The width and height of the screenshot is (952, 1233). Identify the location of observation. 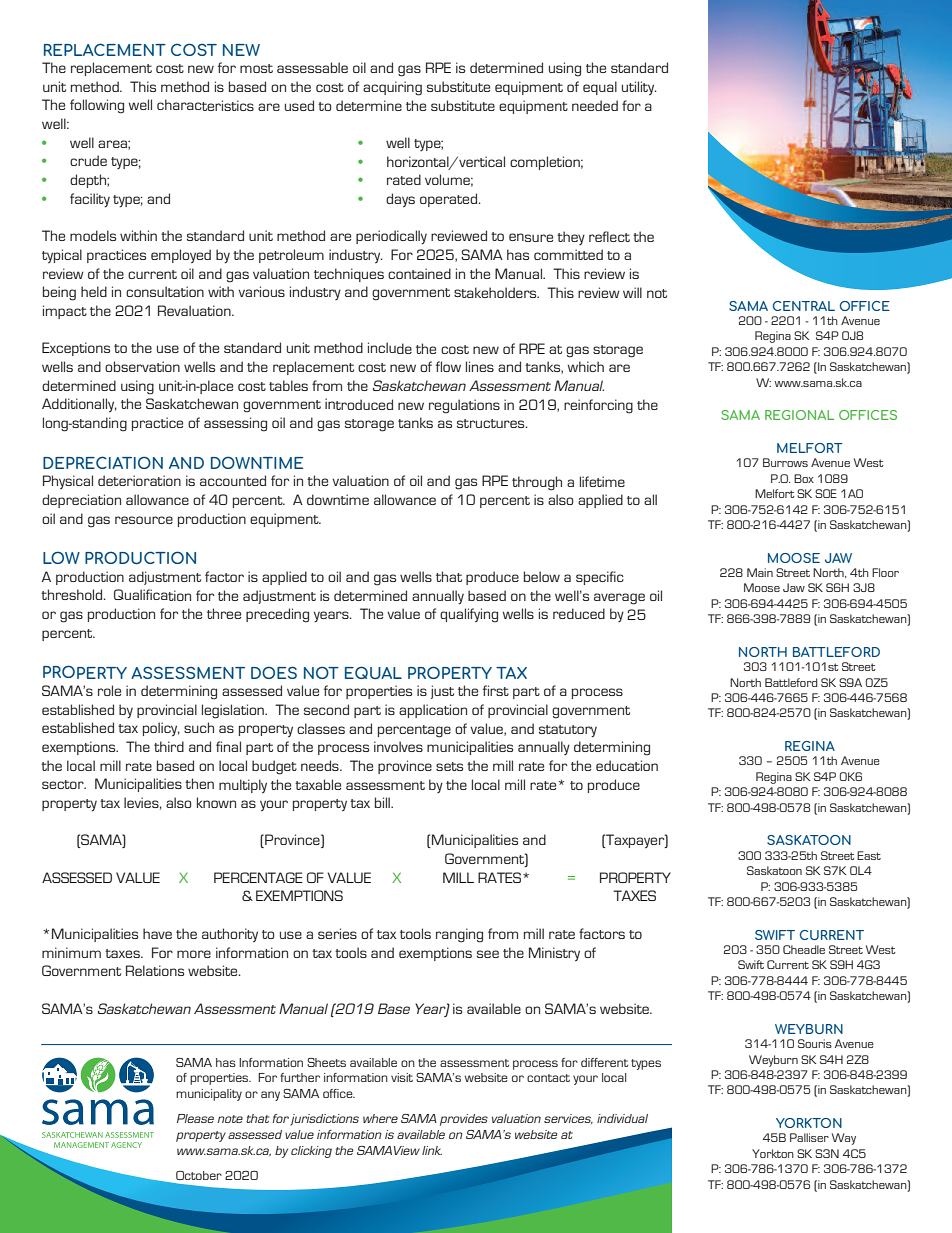
(142, 366).
